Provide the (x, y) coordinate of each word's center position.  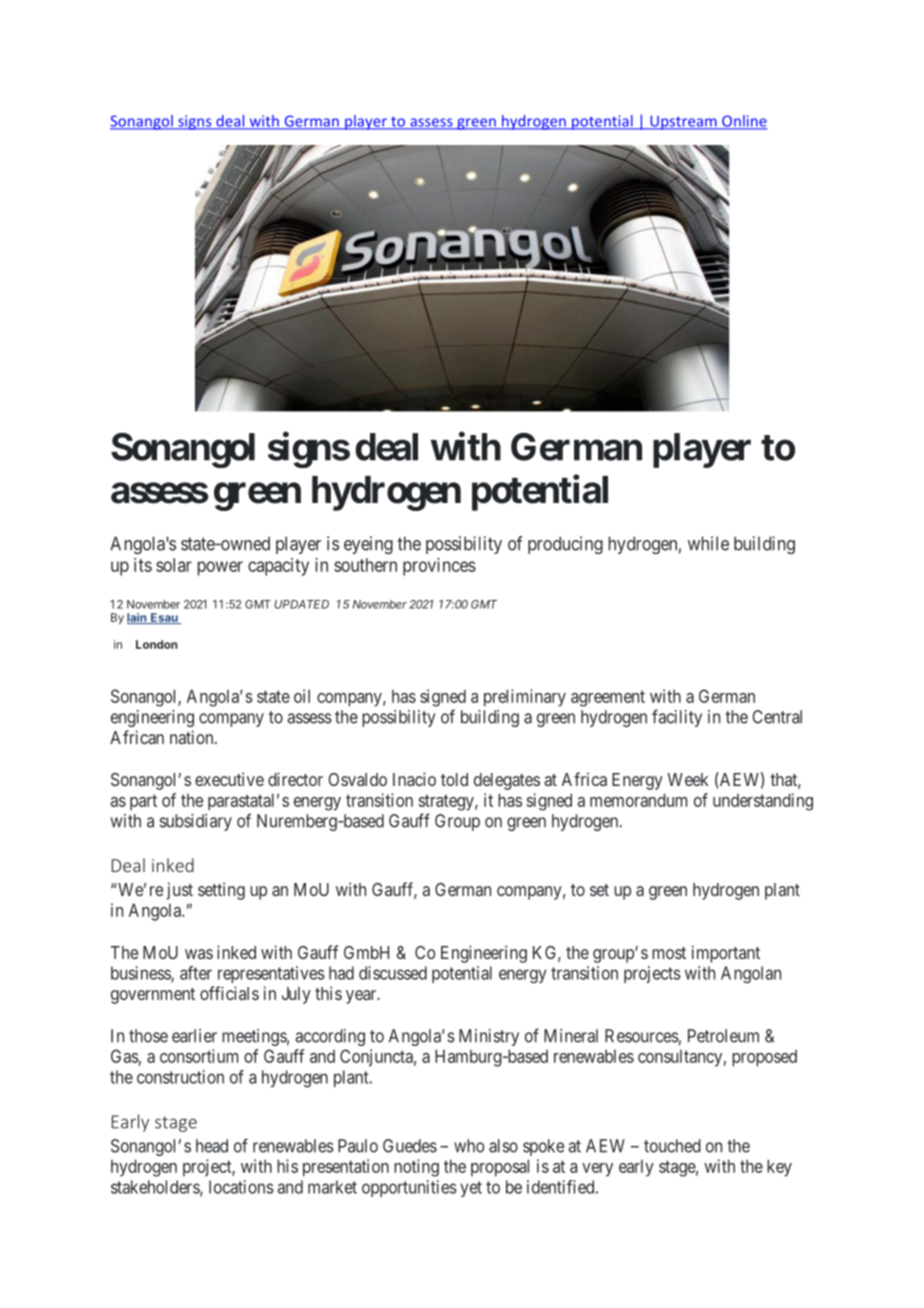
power (220, 568)
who (469, 1146)
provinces (439, 567)
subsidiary (196, 822)
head (212, 1146)
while (708, 543)
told (454, 779)
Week (688, 779)
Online (743, 122)
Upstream (683, 122)
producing (565, 545)
